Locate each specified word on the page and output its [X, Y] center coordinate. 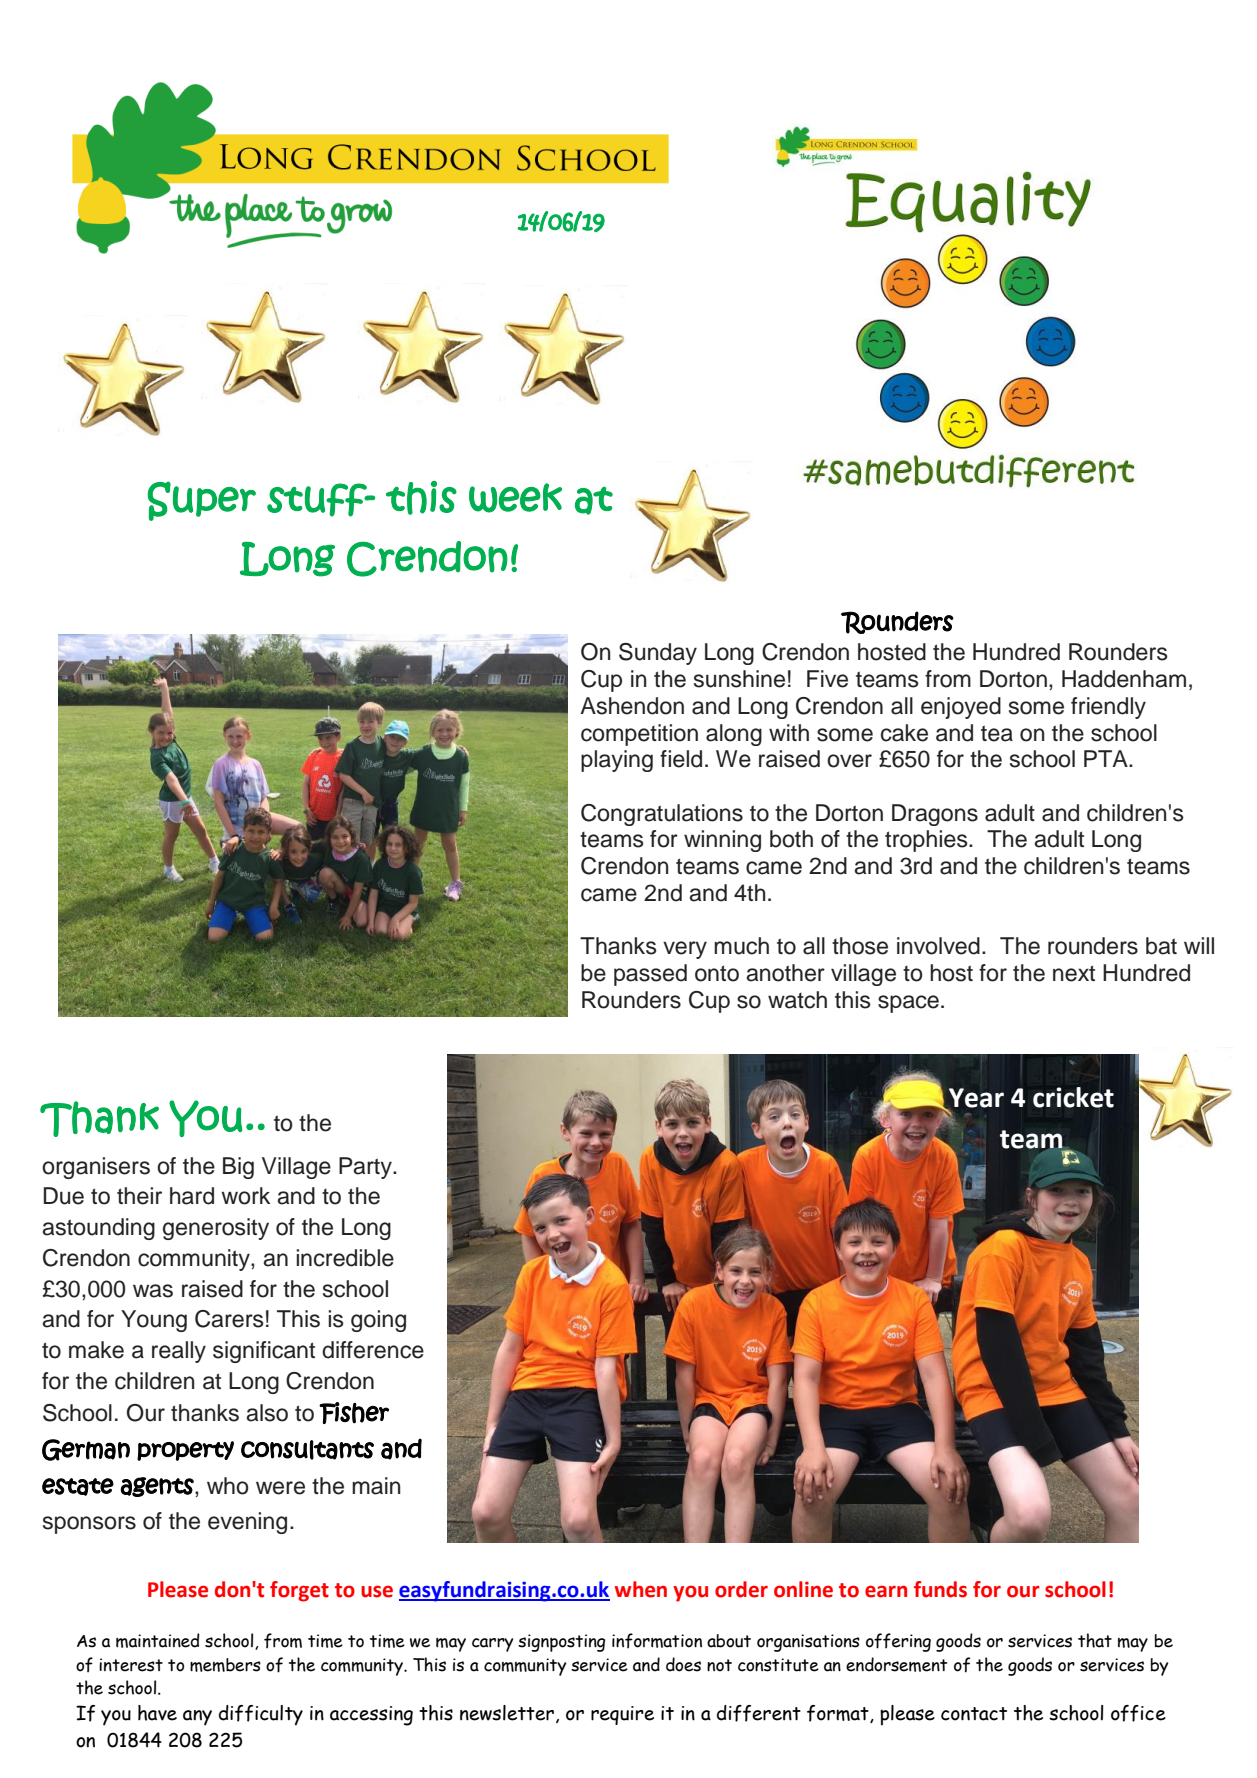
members [225, 1665]
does [683, 1664]
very [685, 950]
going [378, 1321]
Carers [229, 1319]
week [515, 498]
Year [976, 1098]
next [1074, 973]
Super [201, 501]
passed [650, 975]
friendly [1108, 708]
